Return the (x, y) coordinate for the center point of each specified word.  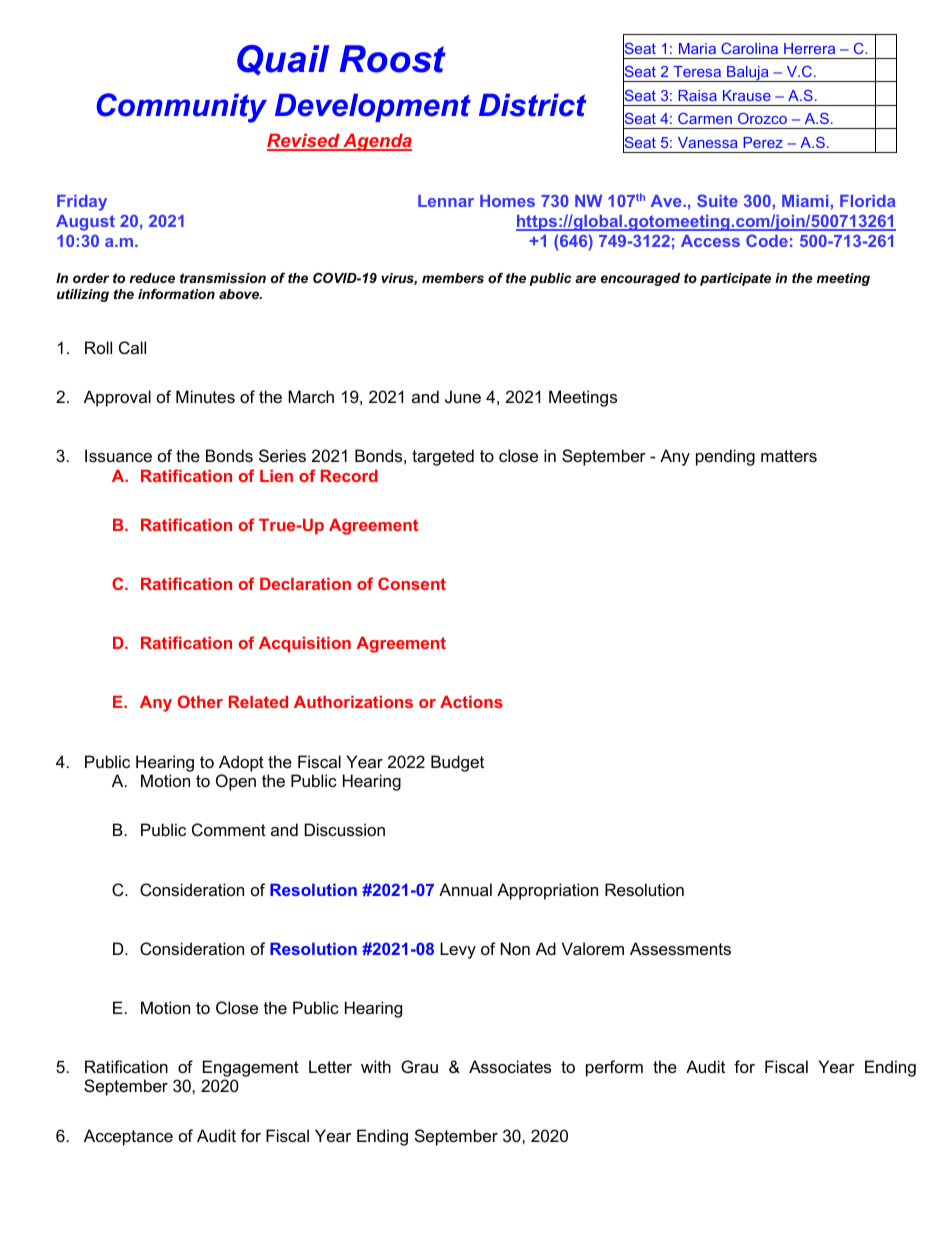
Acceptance (128, 1137)
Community (182, 108)
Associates (510, 1066)
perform (614, 1068)
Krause (747, 95)
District (532, 105)
